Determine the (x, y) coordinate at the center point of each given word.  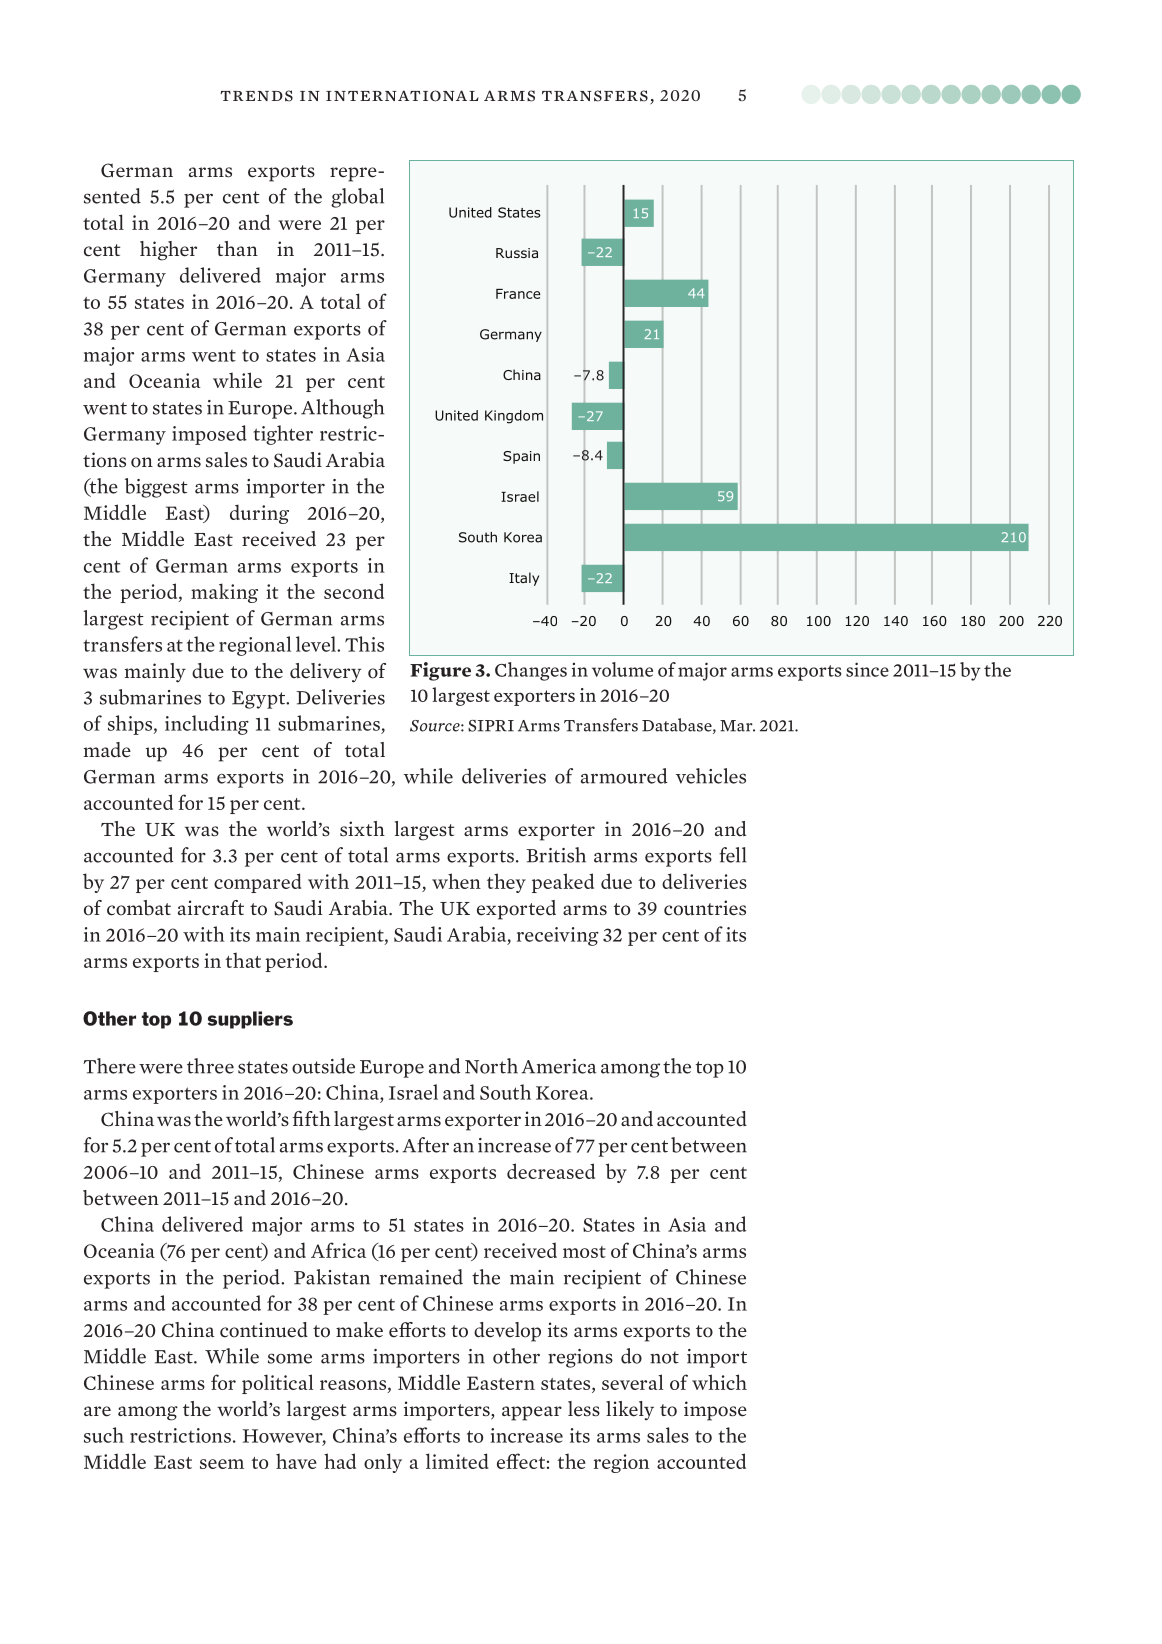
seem (222, 1464)
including (207, 725)
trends (256, 96)
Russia (517, 253)
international (402, 96)
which (719, 1382)
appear (532, 1413)
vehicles (711, 776)
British (556, 855)
